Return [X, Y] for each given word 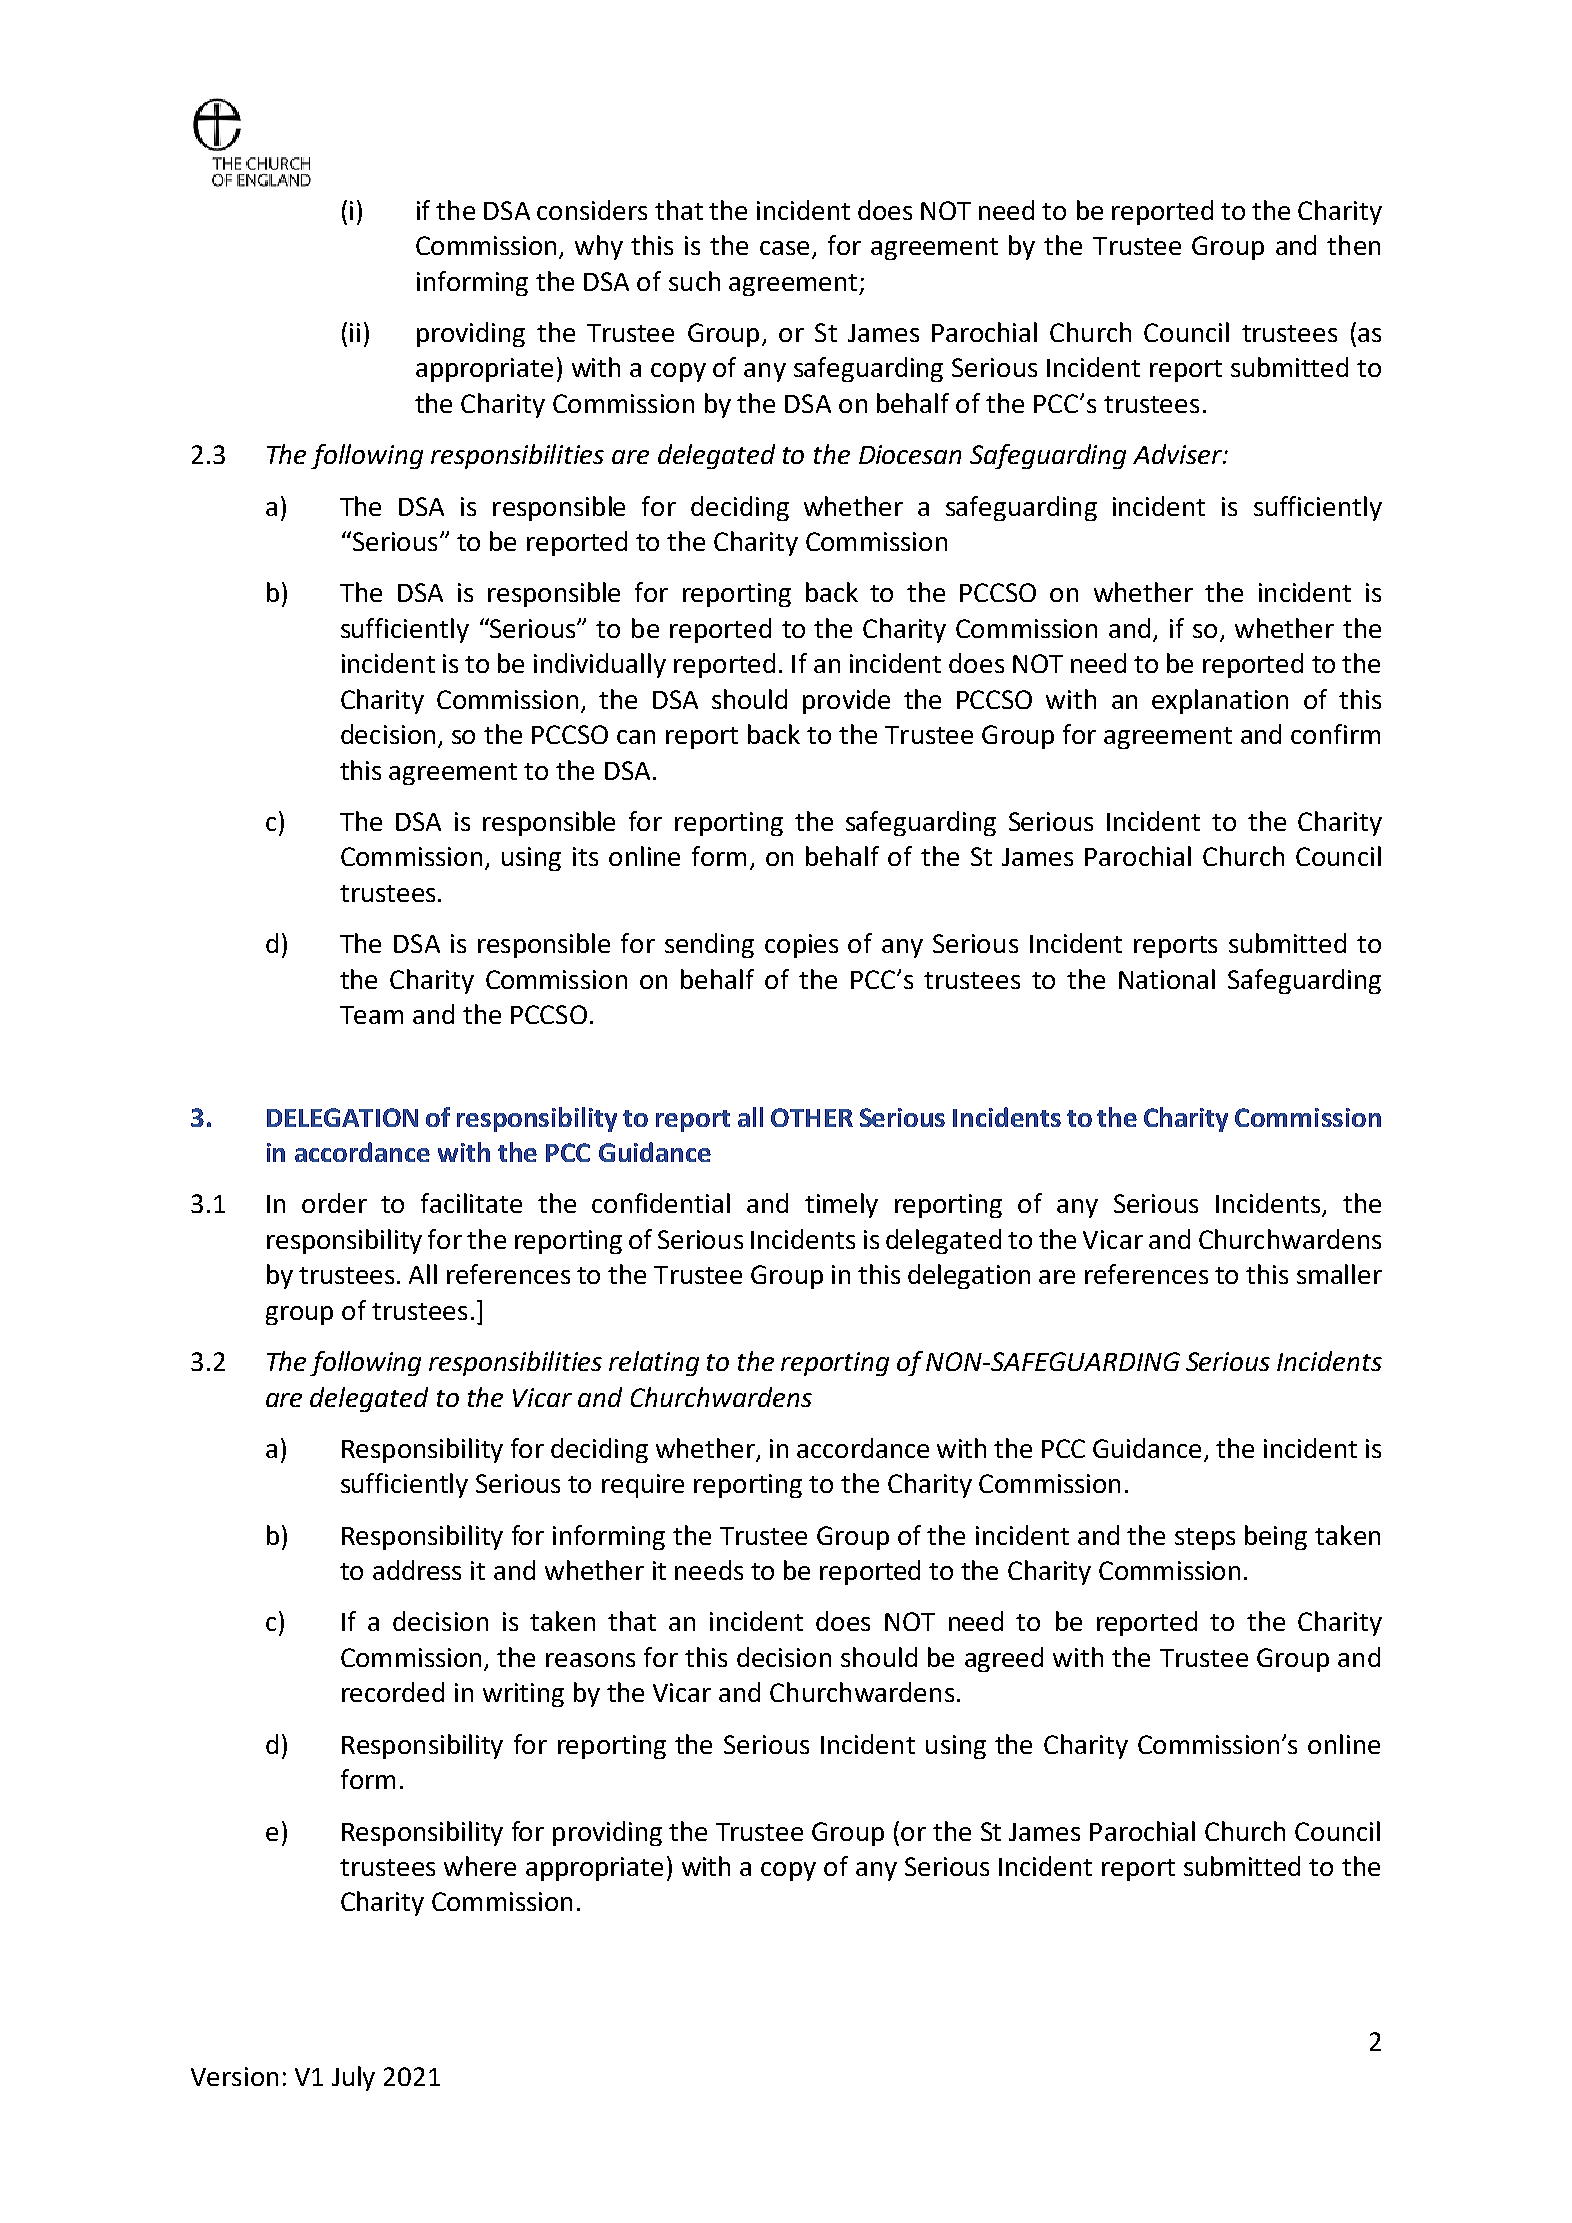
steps [1205, 1539]
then [1353, 245]
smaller [1339, 1274]
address [417, 1570]
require [643, 1486]
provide [846, 701]
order [334, 1203]
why [599, 247]
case [784, 248]
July [353, 2078]
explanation [1220, 701]
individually [600, 665]
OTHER [812, 1117]
